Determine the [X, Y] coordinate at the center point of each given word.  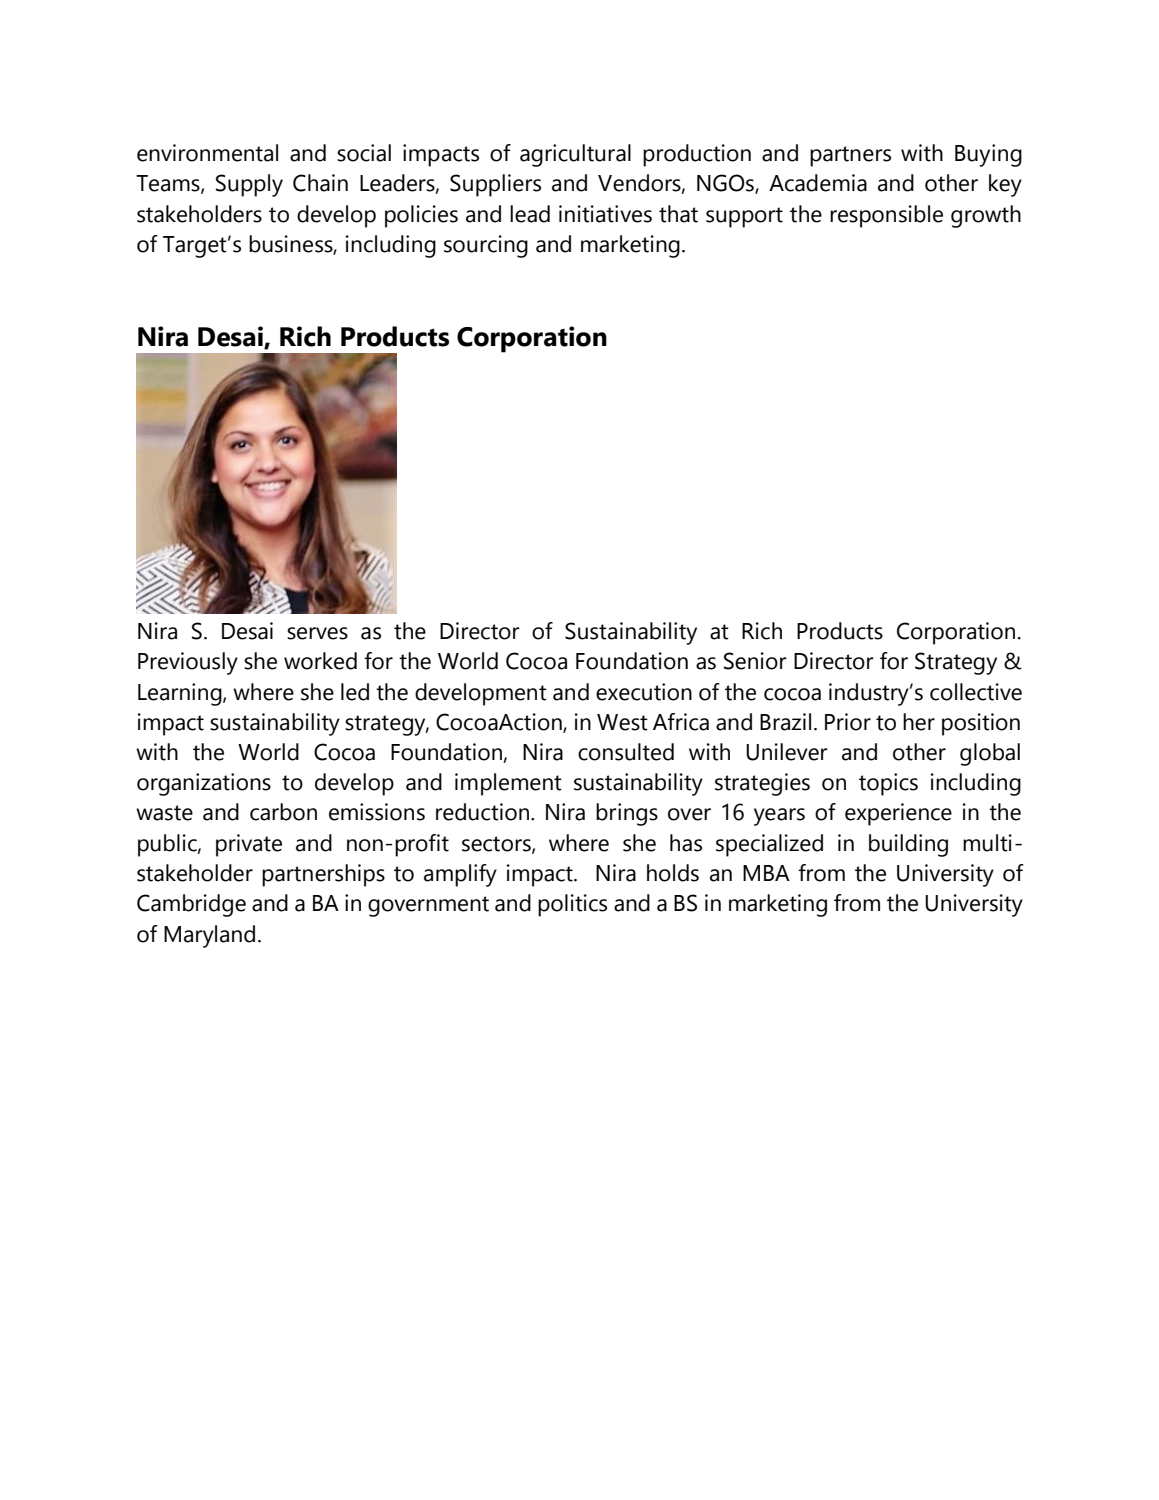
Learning [181, 694]
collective [976, 692]
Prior [848, 722]
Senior [755, 661]
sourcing [486, 246]
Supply [249, 185]
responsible [886, 216]
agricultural [575, 155]
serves [317, 633]
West [622, 722]
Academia [818, 183]
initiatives [605, 214]
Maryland [209, 936]
